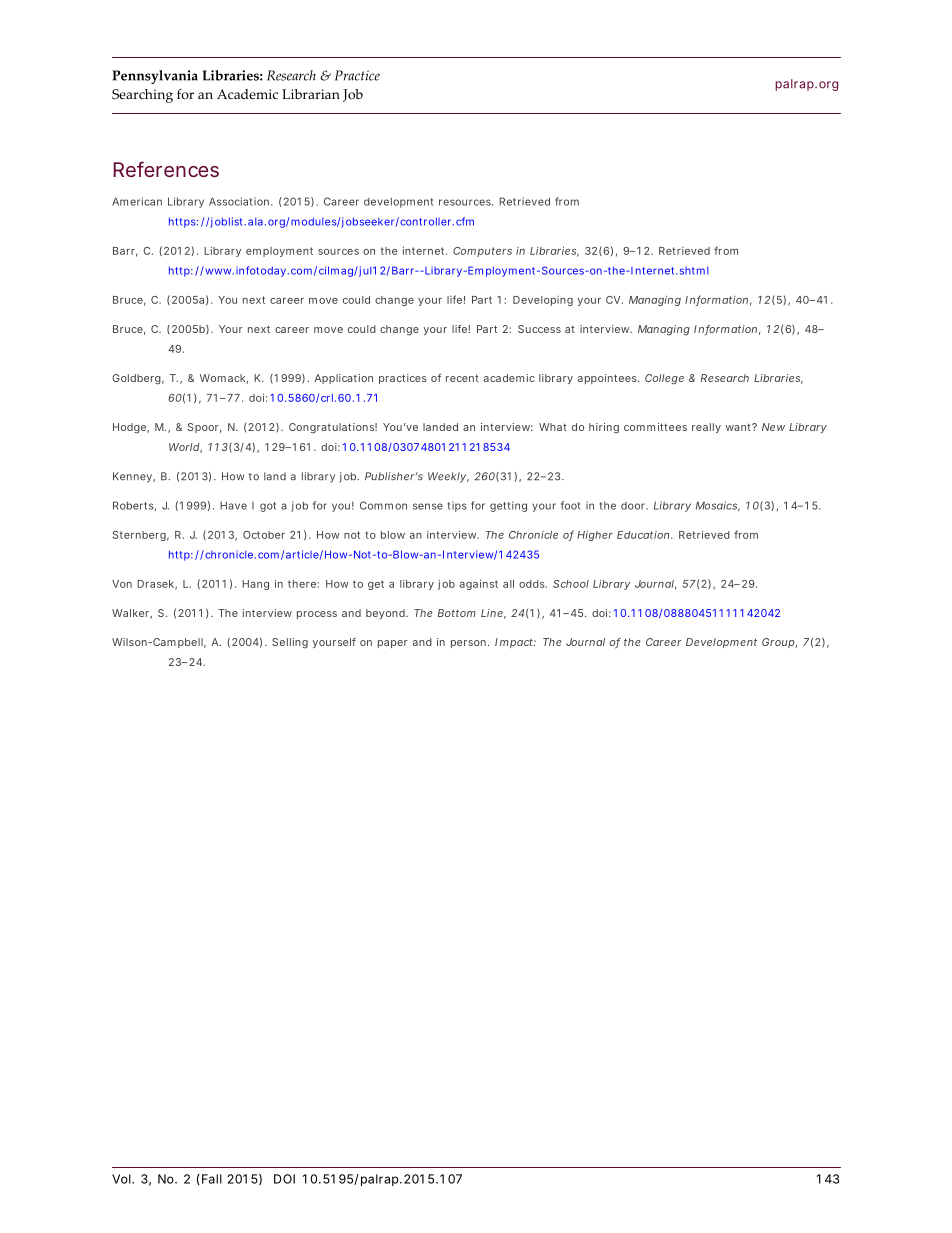 Image resolution: width=952 pixels, height=1233 pixels. I want to click on process, so click(317, 615).
